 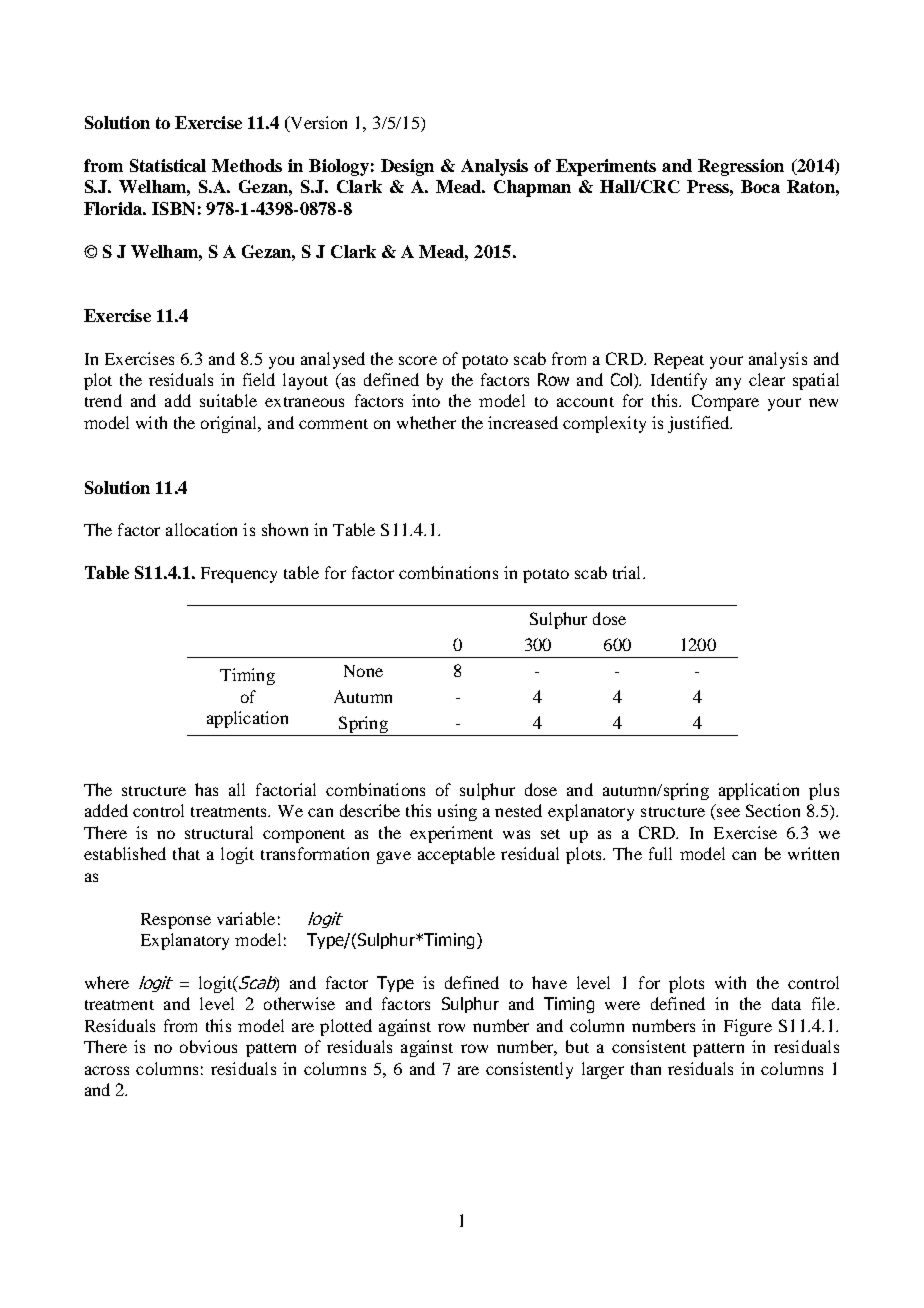 What do you see at coordinates (728, 812) in the page?
I see `see` at bounding box center [728, 812].
